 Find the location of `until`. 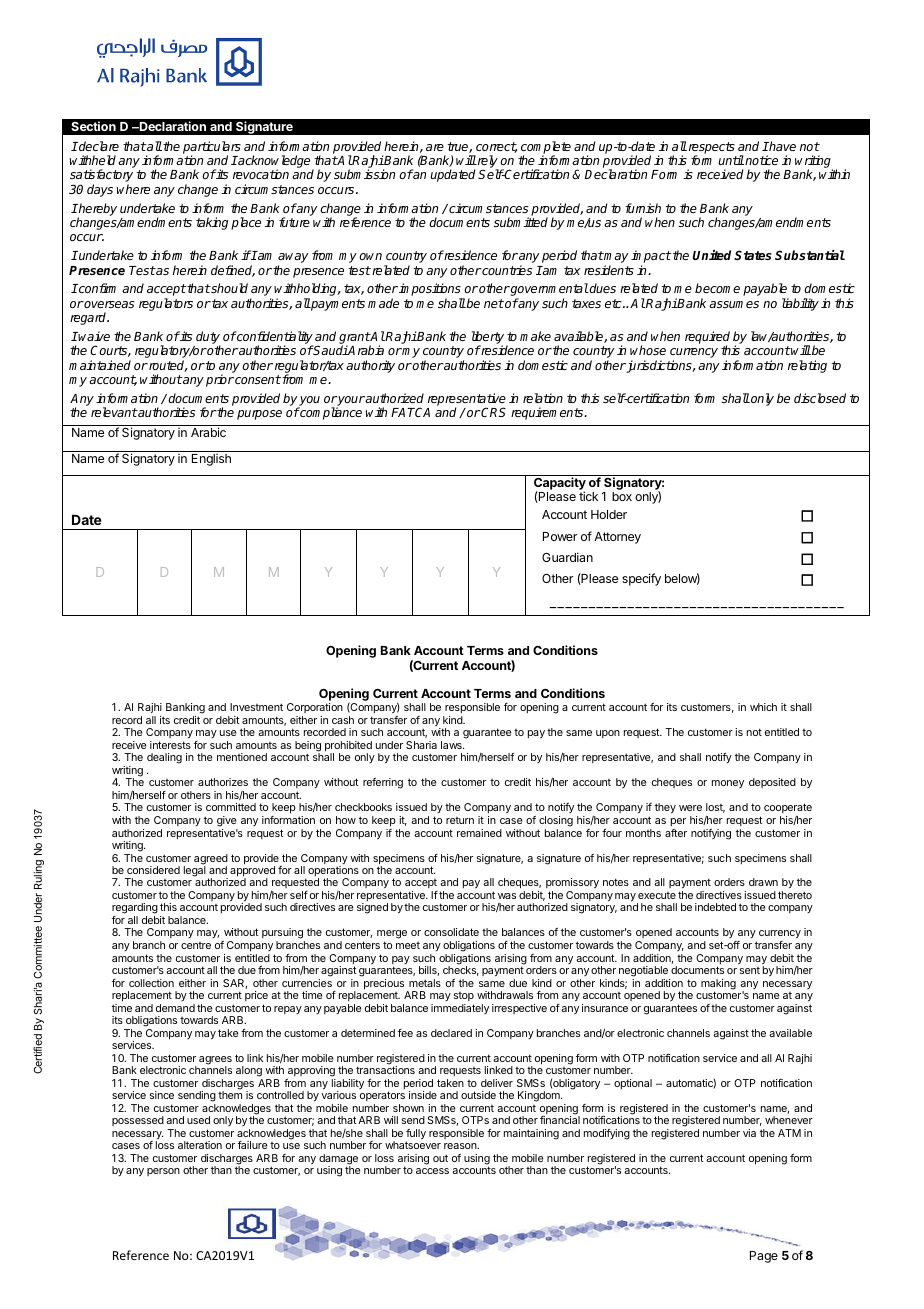

until is located at coordinates (731, 160).
